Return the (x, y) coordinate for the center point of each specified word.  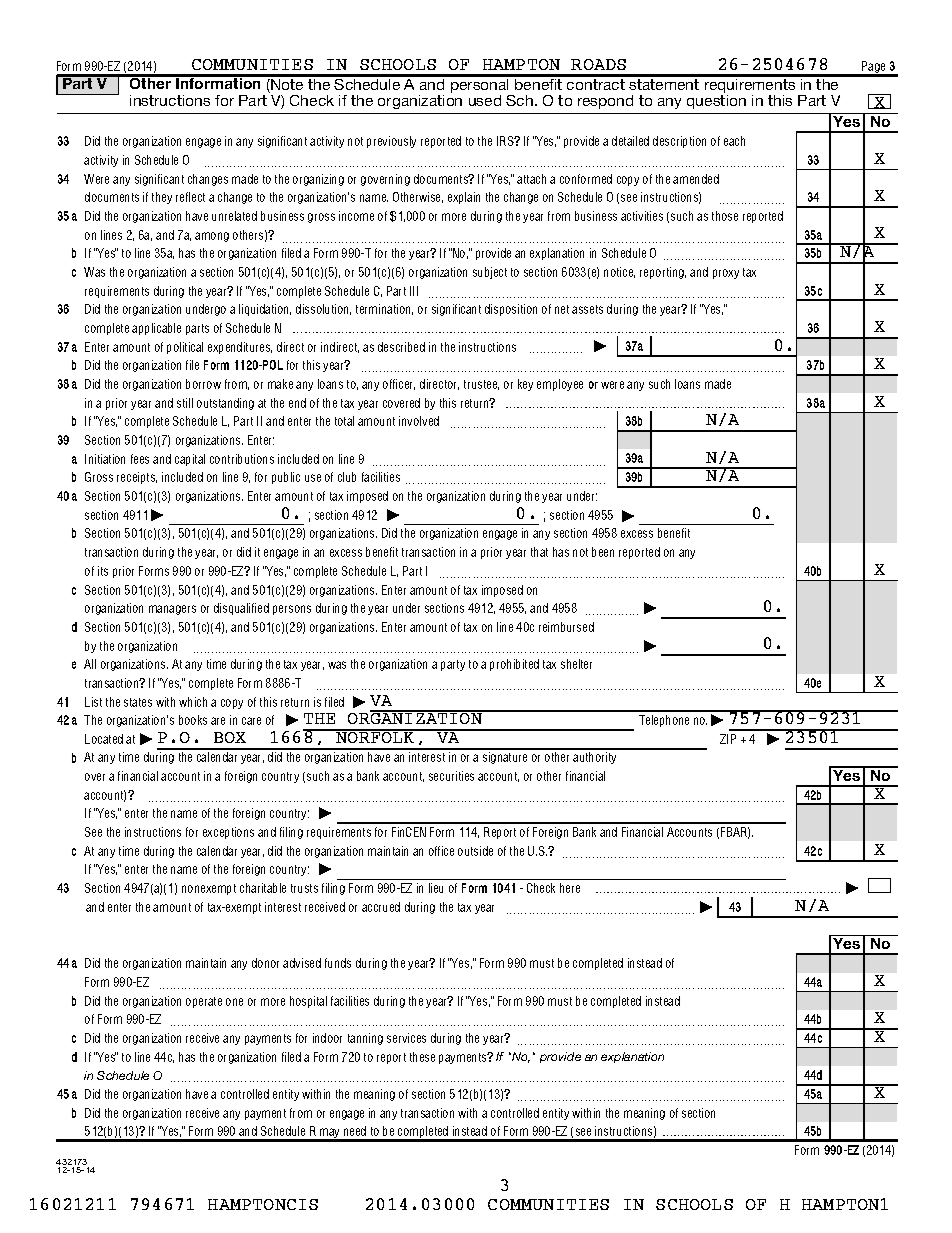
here (570, 888)
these (422, 1057)
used (485, 100)
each (734, 141)
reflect (190, 197)
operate (204, 1002)
